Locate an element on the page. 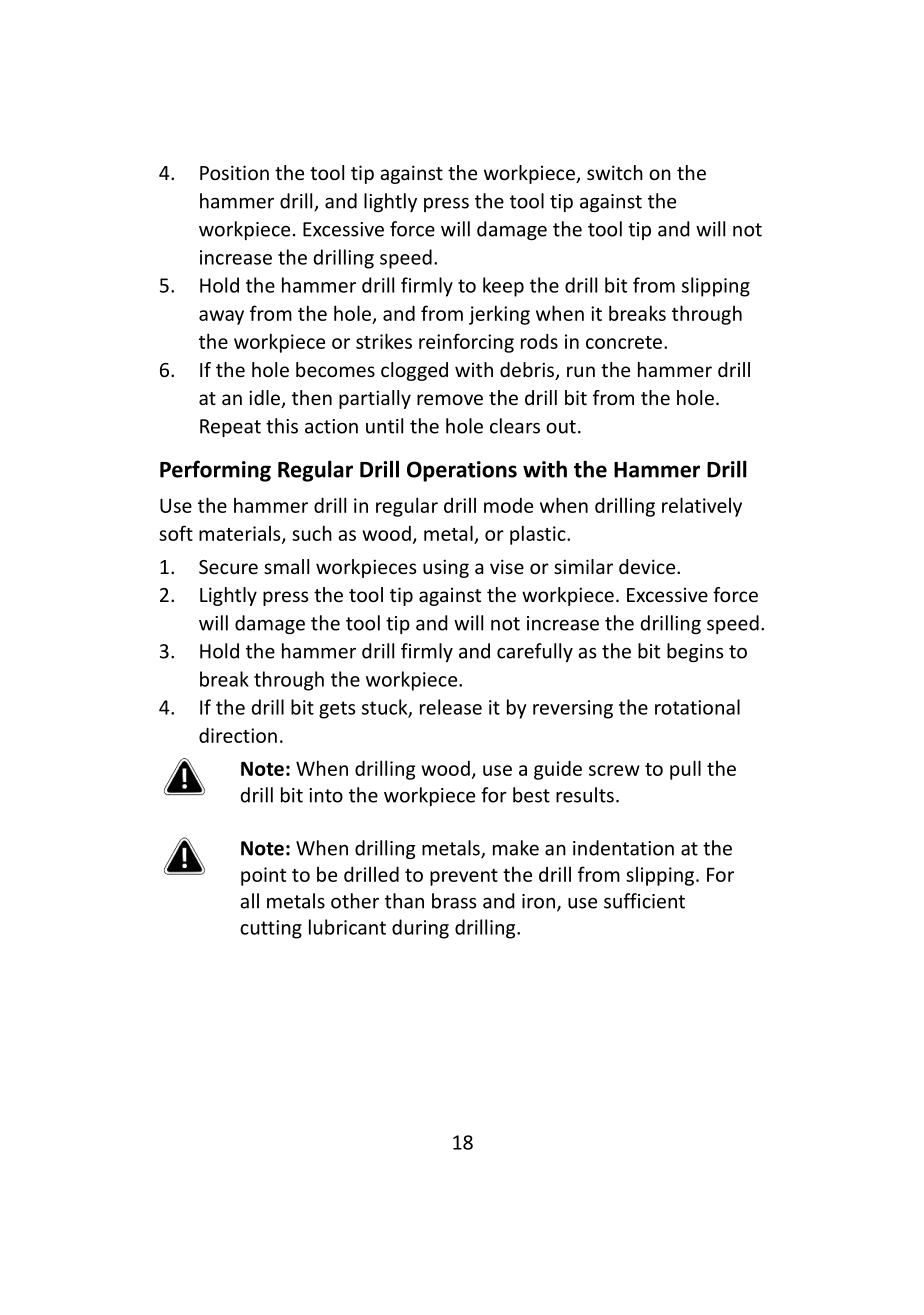 The image size is (924, 1315). Position is located at coordinates (234, 172).
